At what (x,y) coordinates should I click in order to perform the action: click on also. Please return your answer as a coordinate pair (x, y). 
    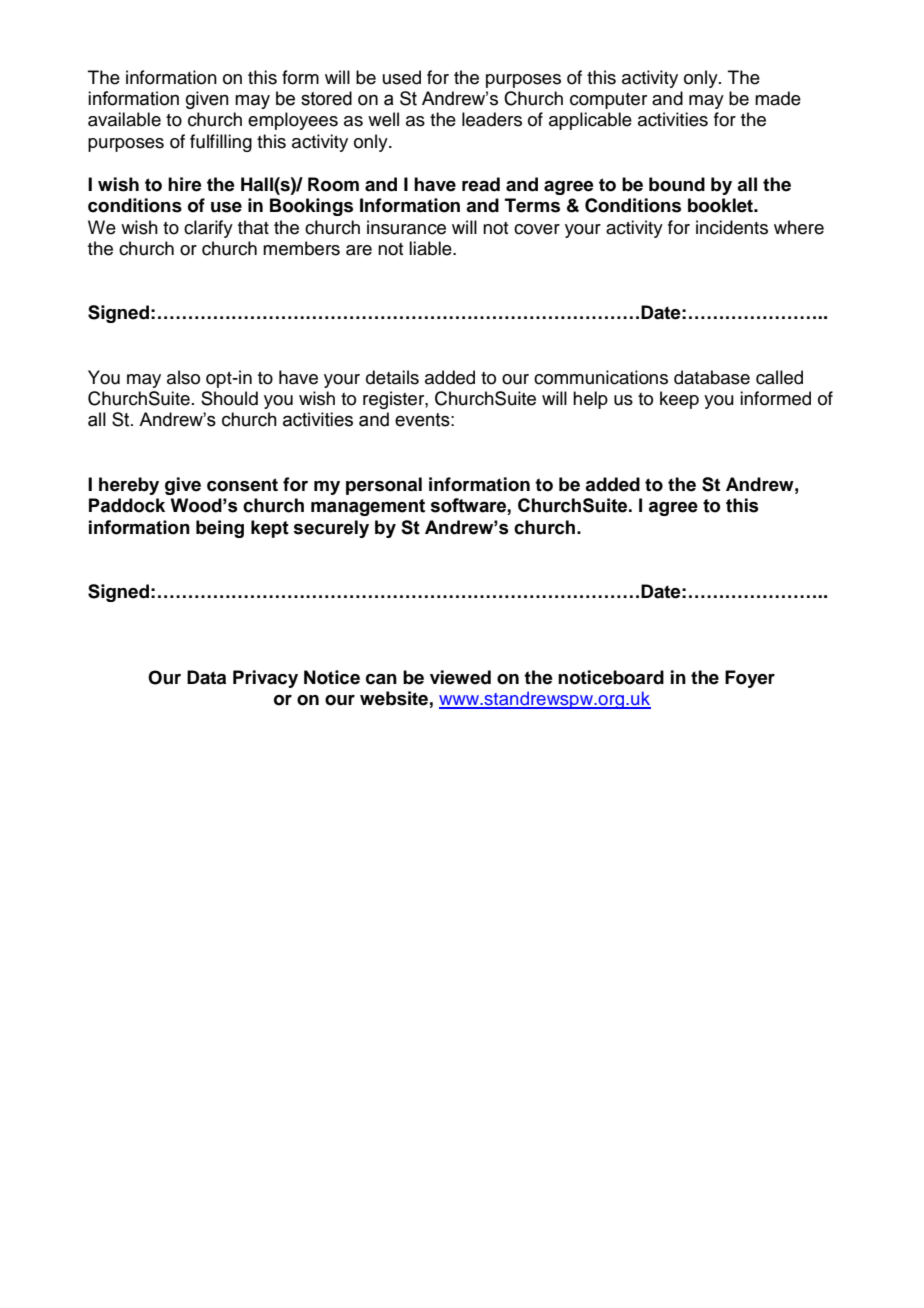
    Looking at the image, I should click on (183, 377).
